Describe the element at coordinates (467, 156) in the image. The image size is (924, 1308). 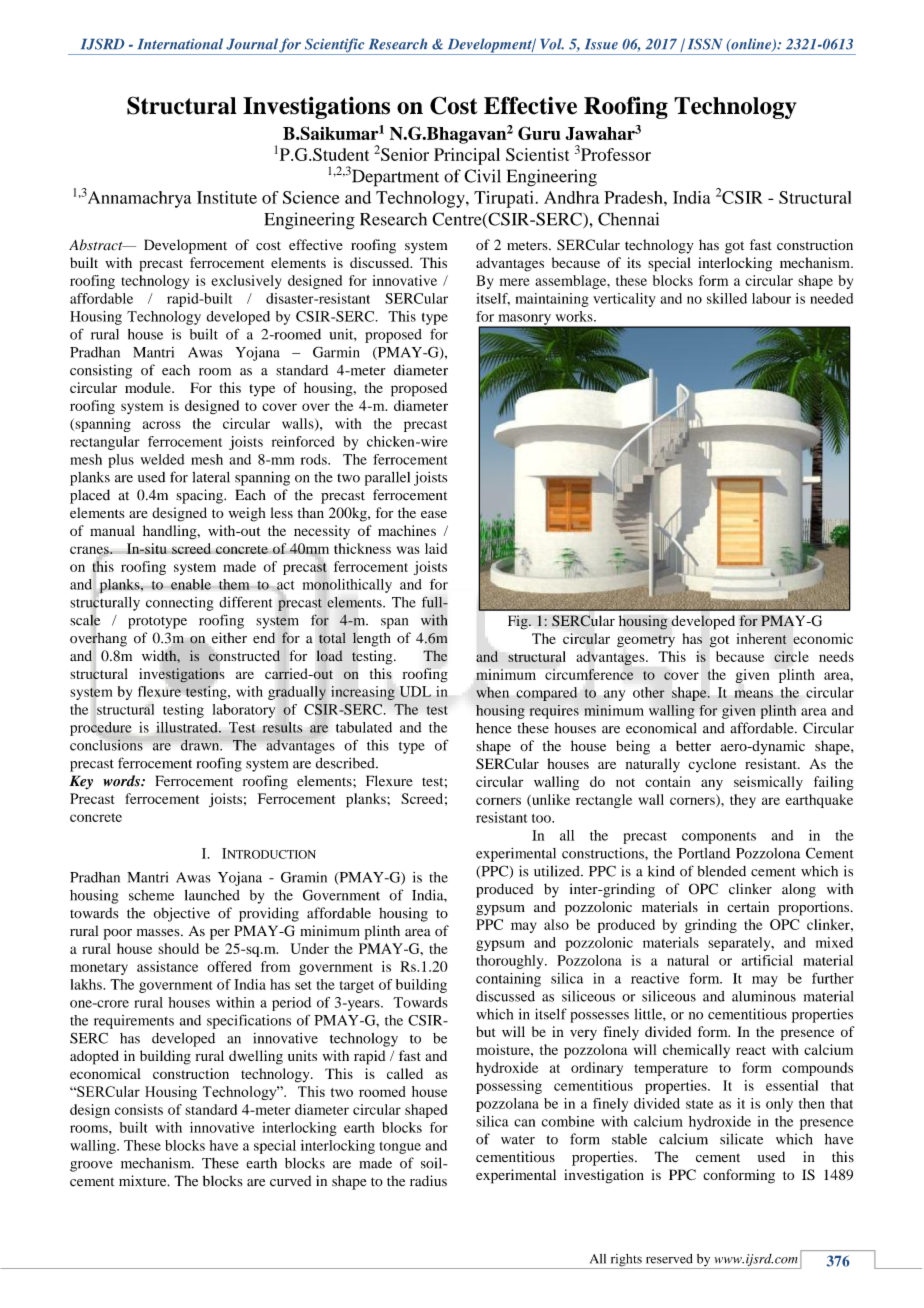
I see `Principal` at that location.
